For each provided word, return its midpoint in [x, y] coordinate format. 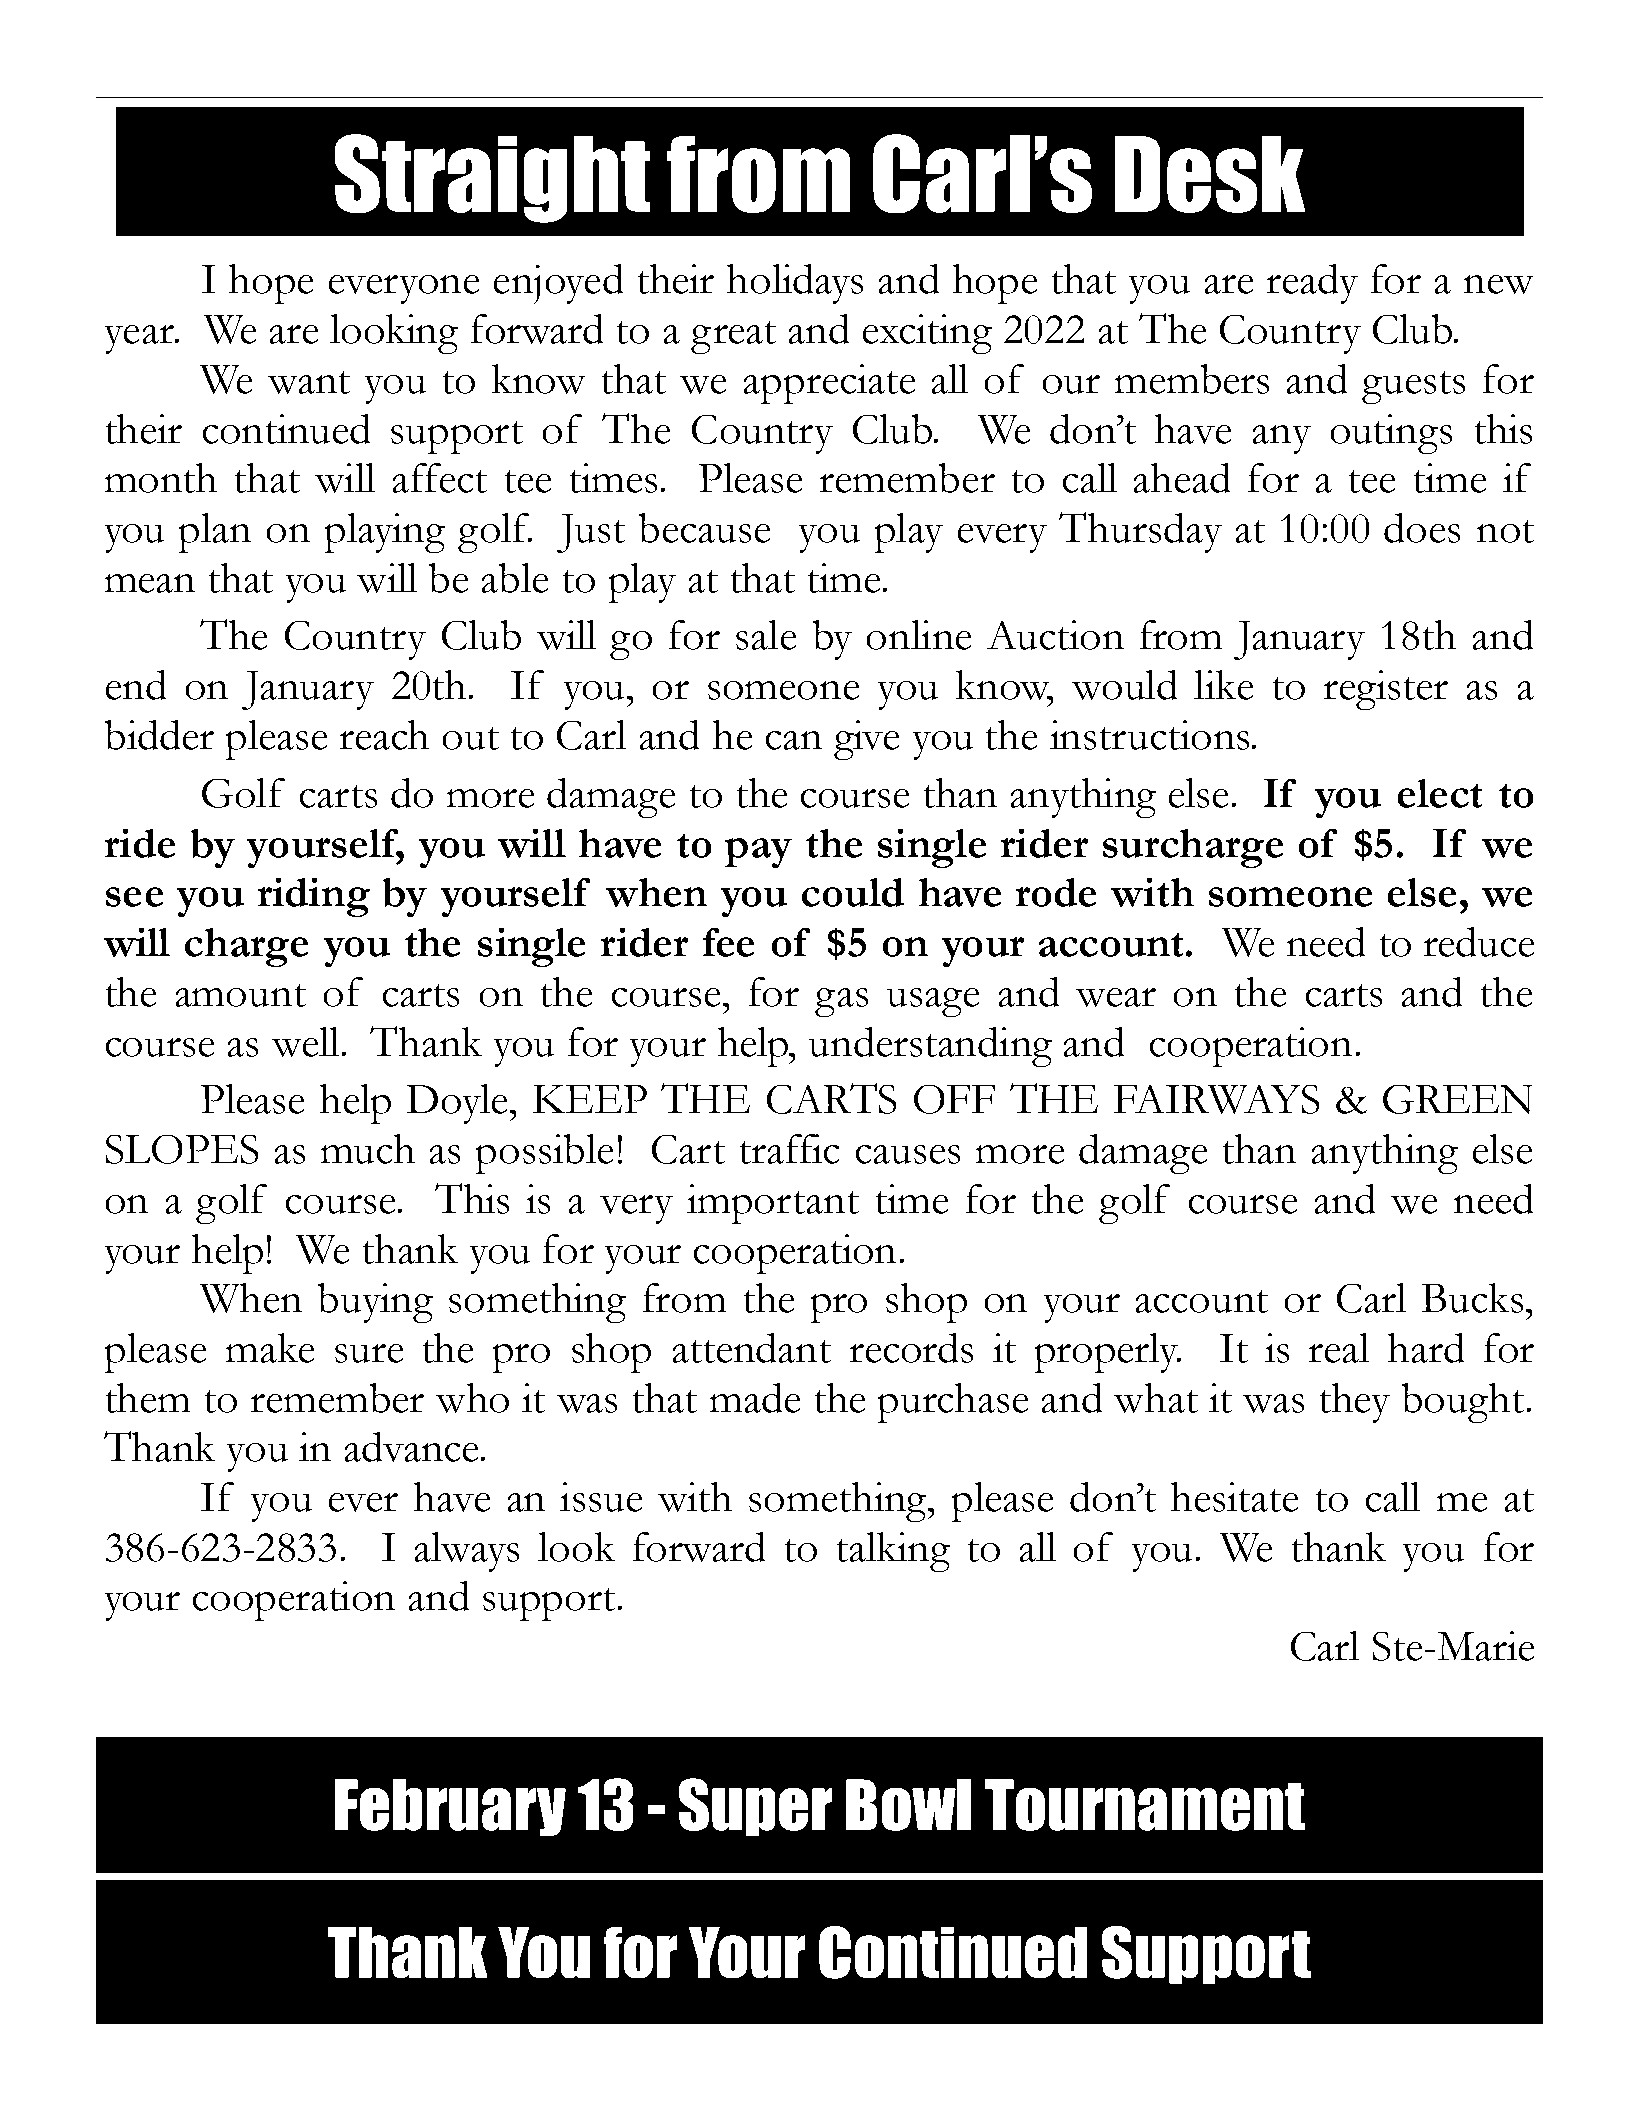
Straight [492, 178]
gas [841, 1002]
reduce [1479, 942]
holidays [795, 284]
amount [241, 995]
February [450, 1807]
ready [1312, 284]
